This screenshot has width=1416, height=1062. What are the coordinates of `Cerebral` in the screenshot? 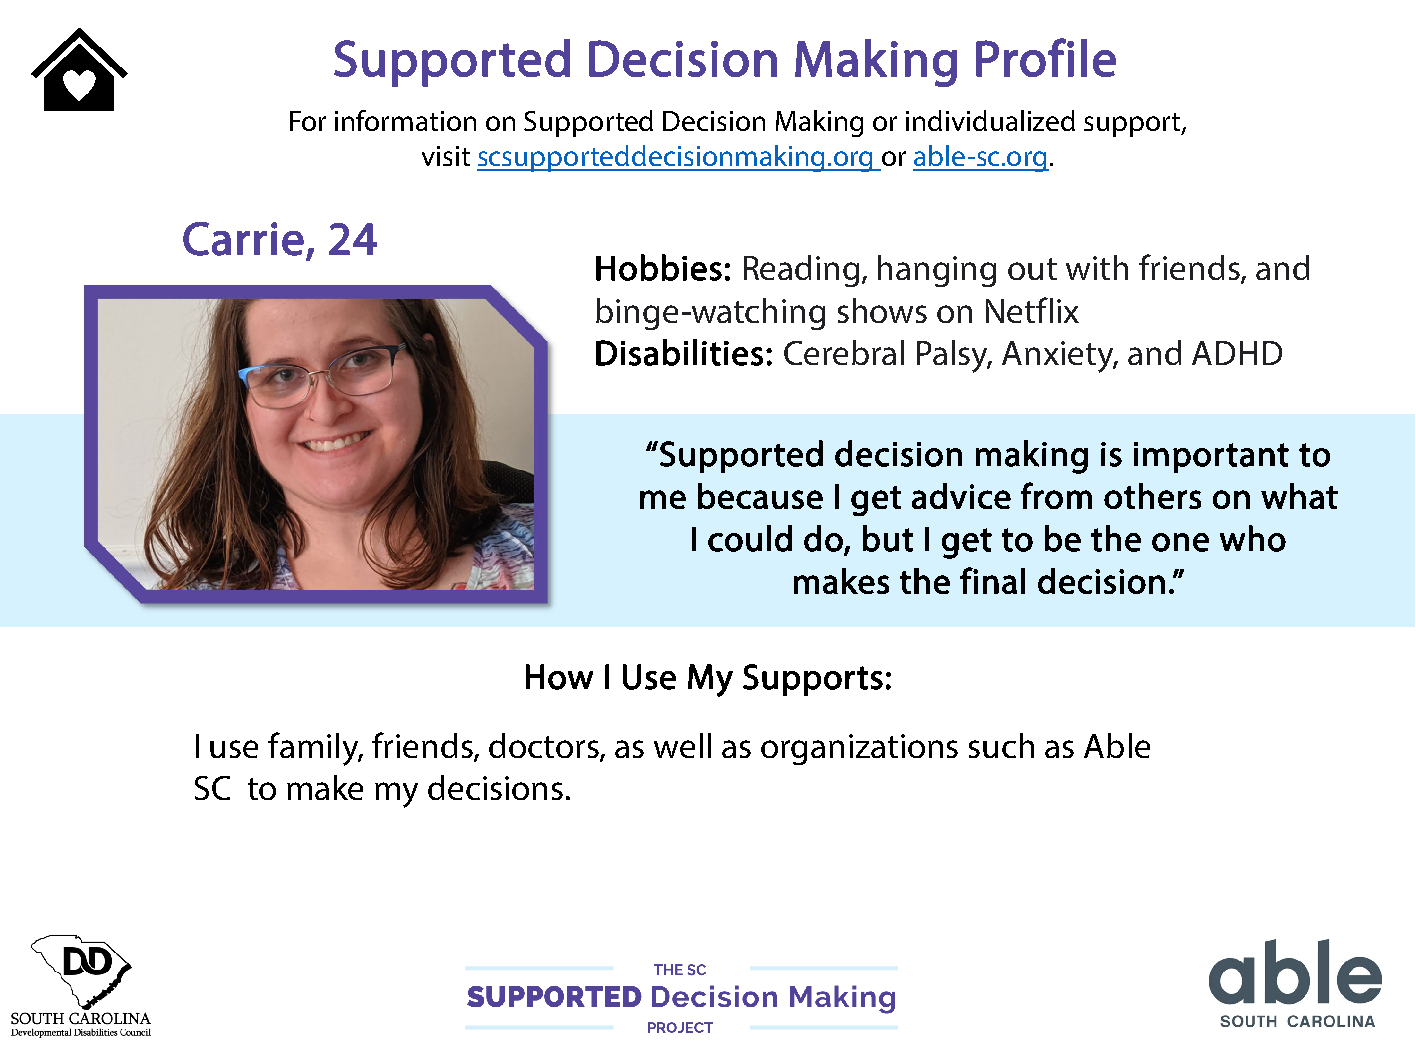 It's located at (844, 352).
